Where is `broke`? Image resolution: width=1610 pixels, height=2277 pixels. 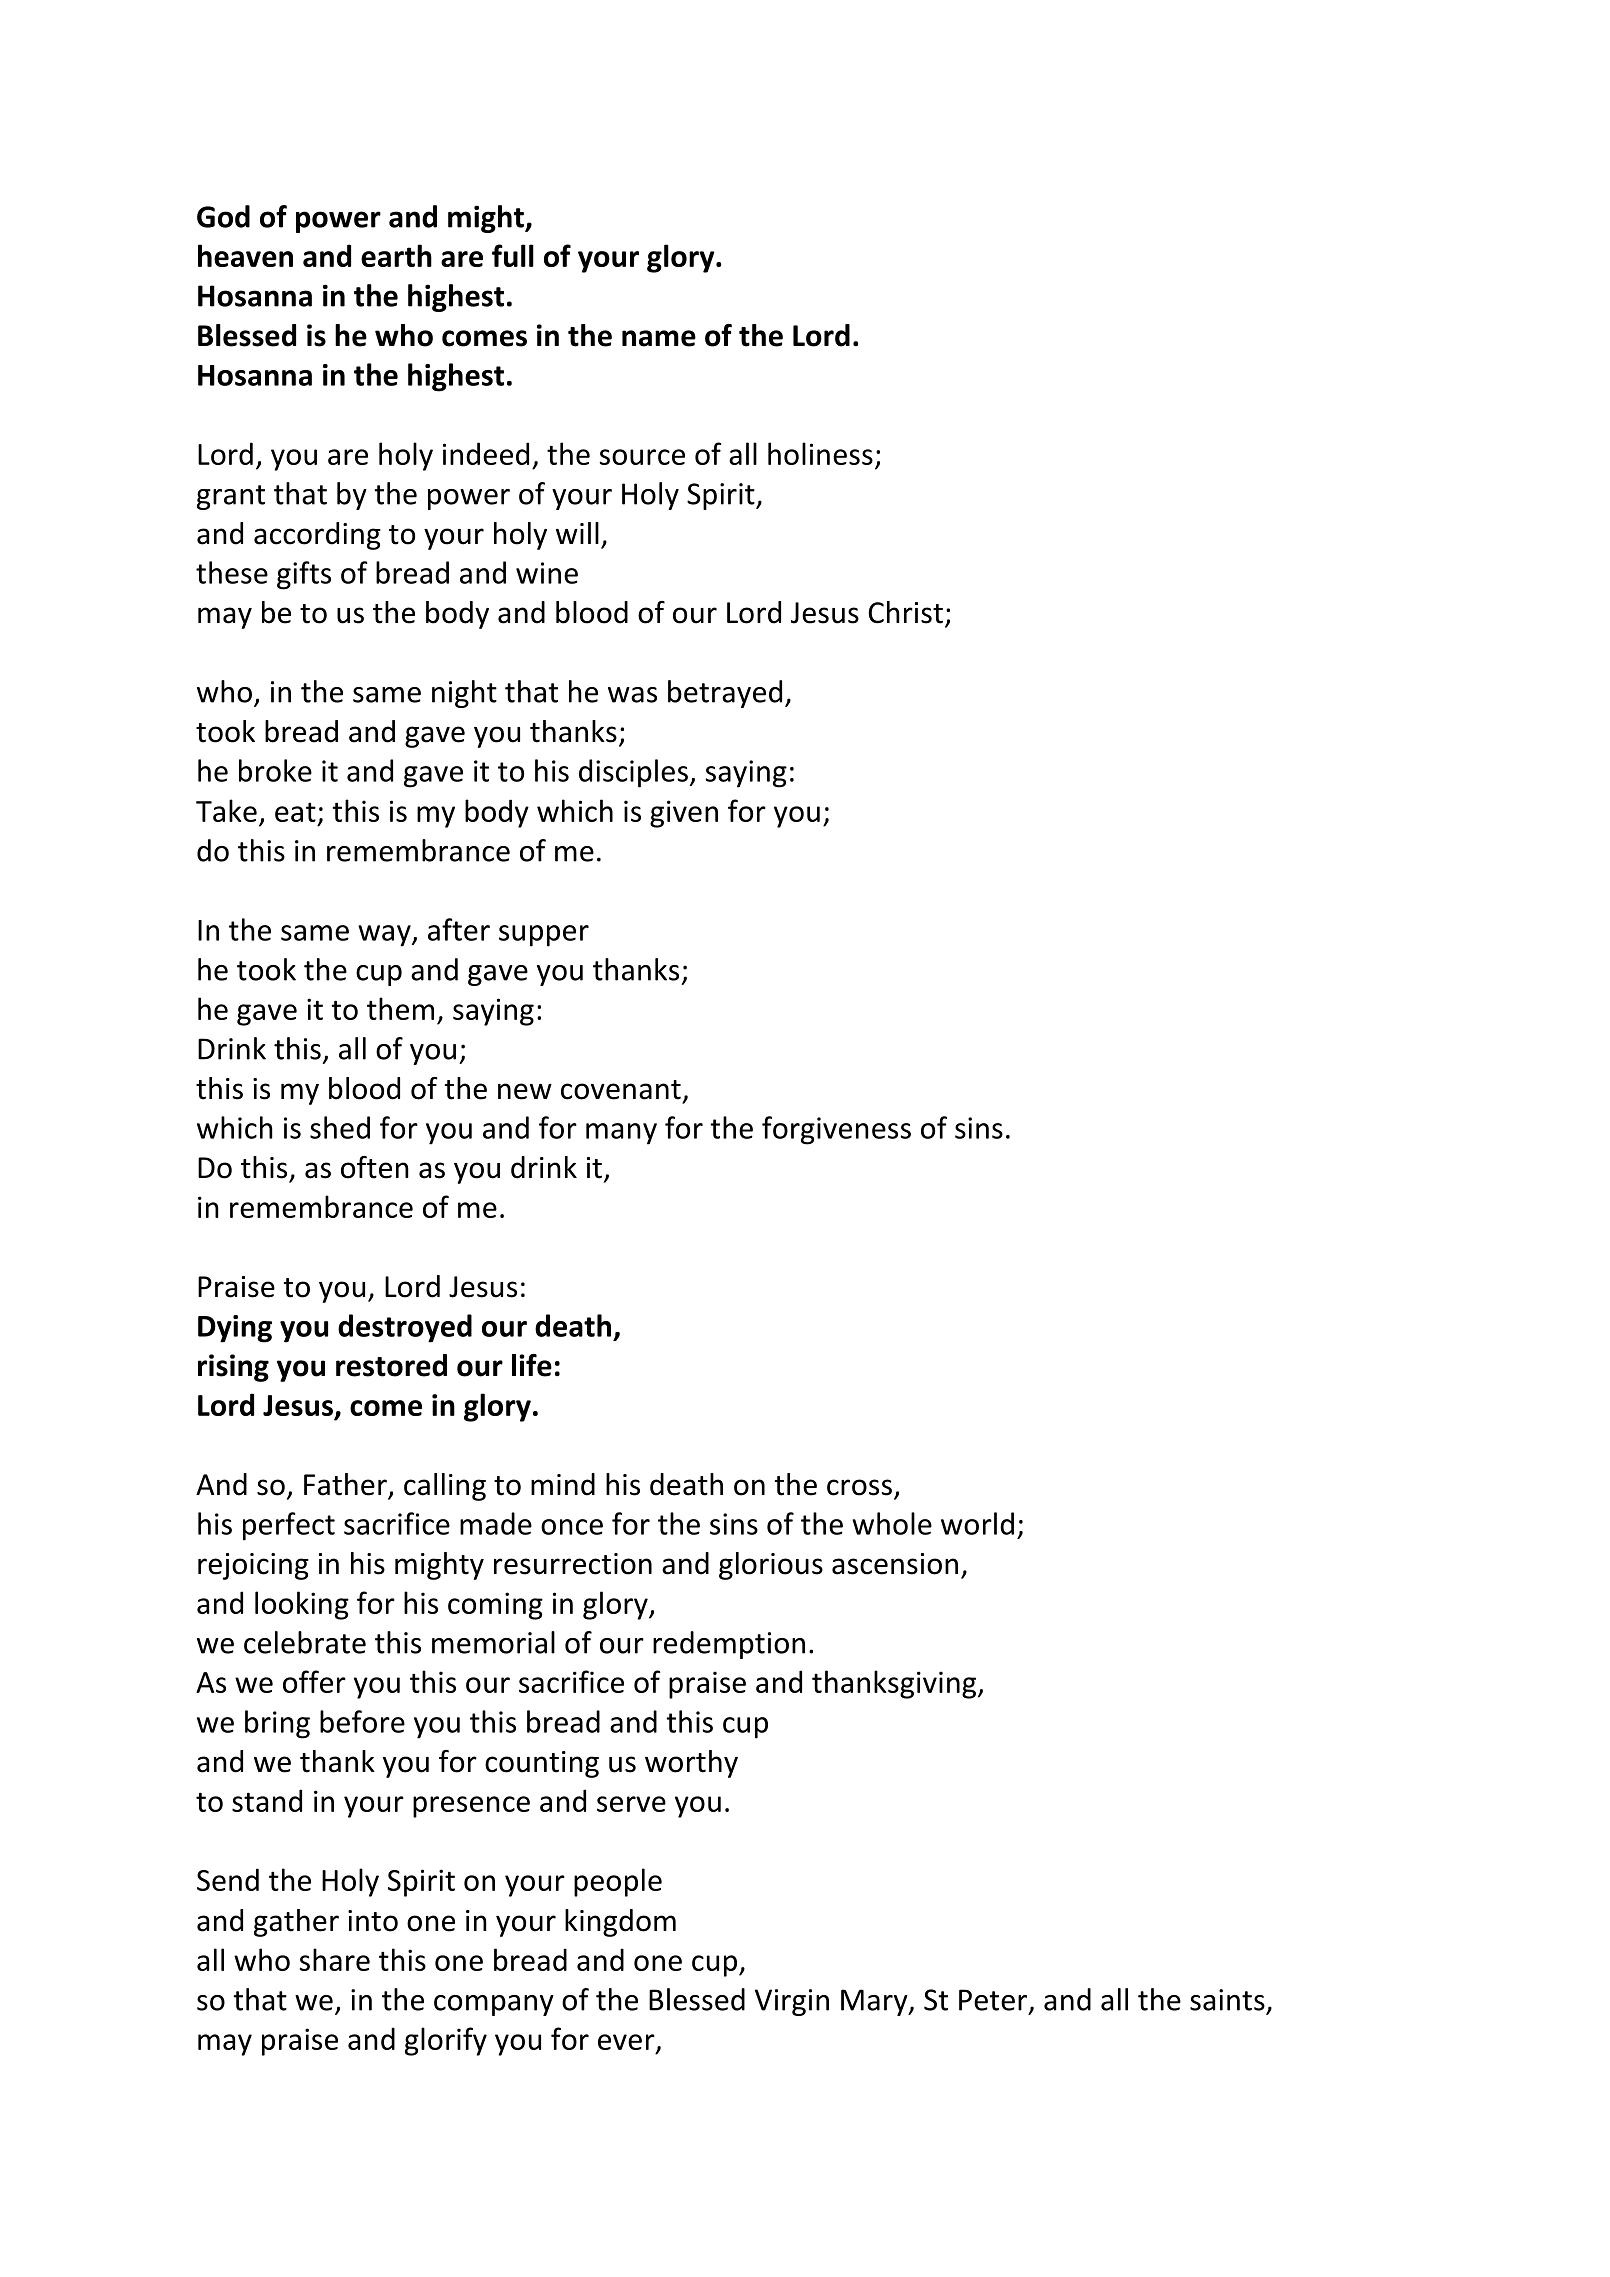
broke is located at coordinates (275, 770).
